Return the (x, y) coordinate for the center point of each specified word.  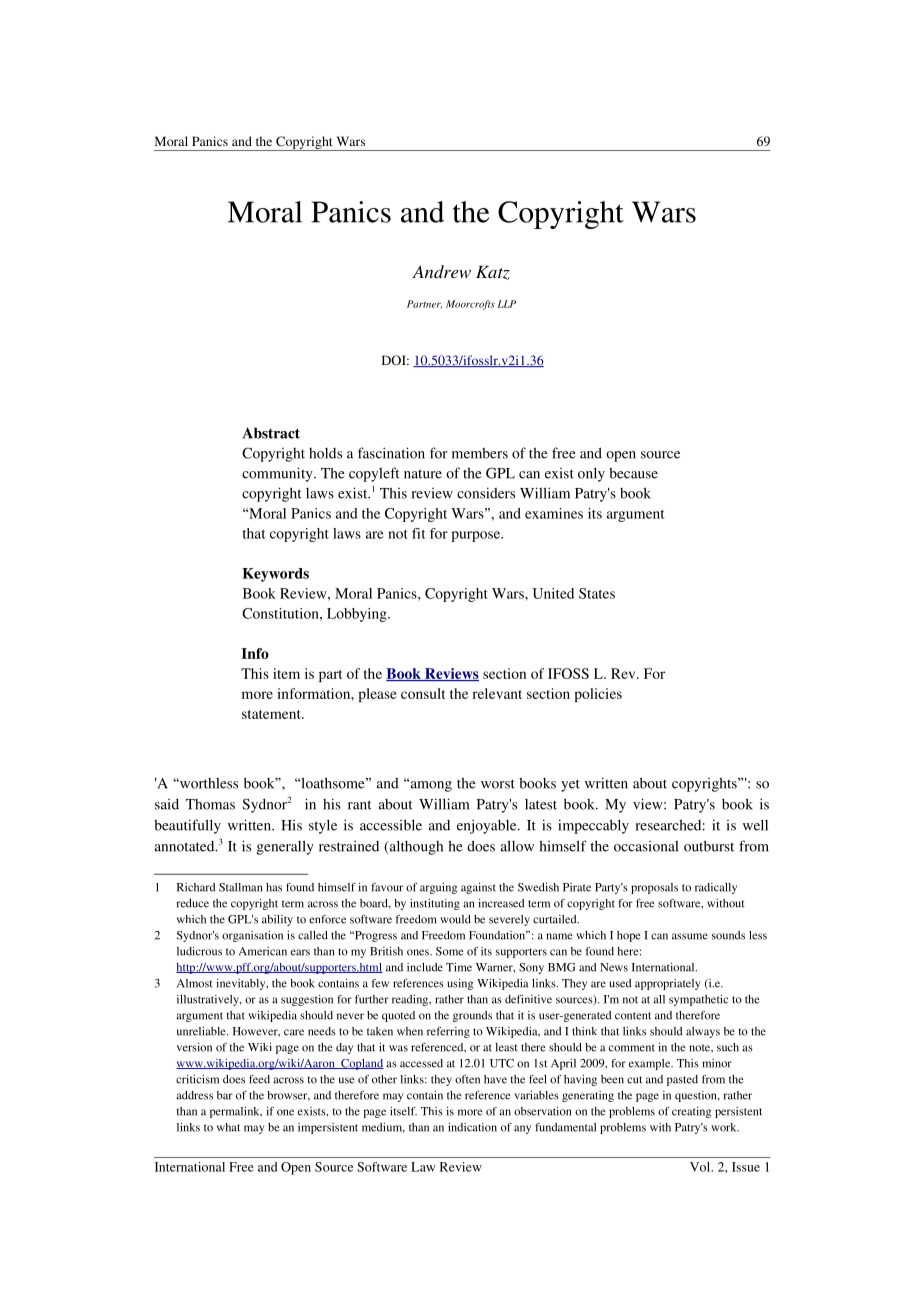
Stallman (240, 887)
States (597, 593)
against (478, 888)
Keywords (275, 575)
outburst (709, 846)
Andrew (441, 271)
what (228, 1127)
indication (472, 1127)
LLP (507, 304)
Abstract (271, 433)
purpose (477, 536)
